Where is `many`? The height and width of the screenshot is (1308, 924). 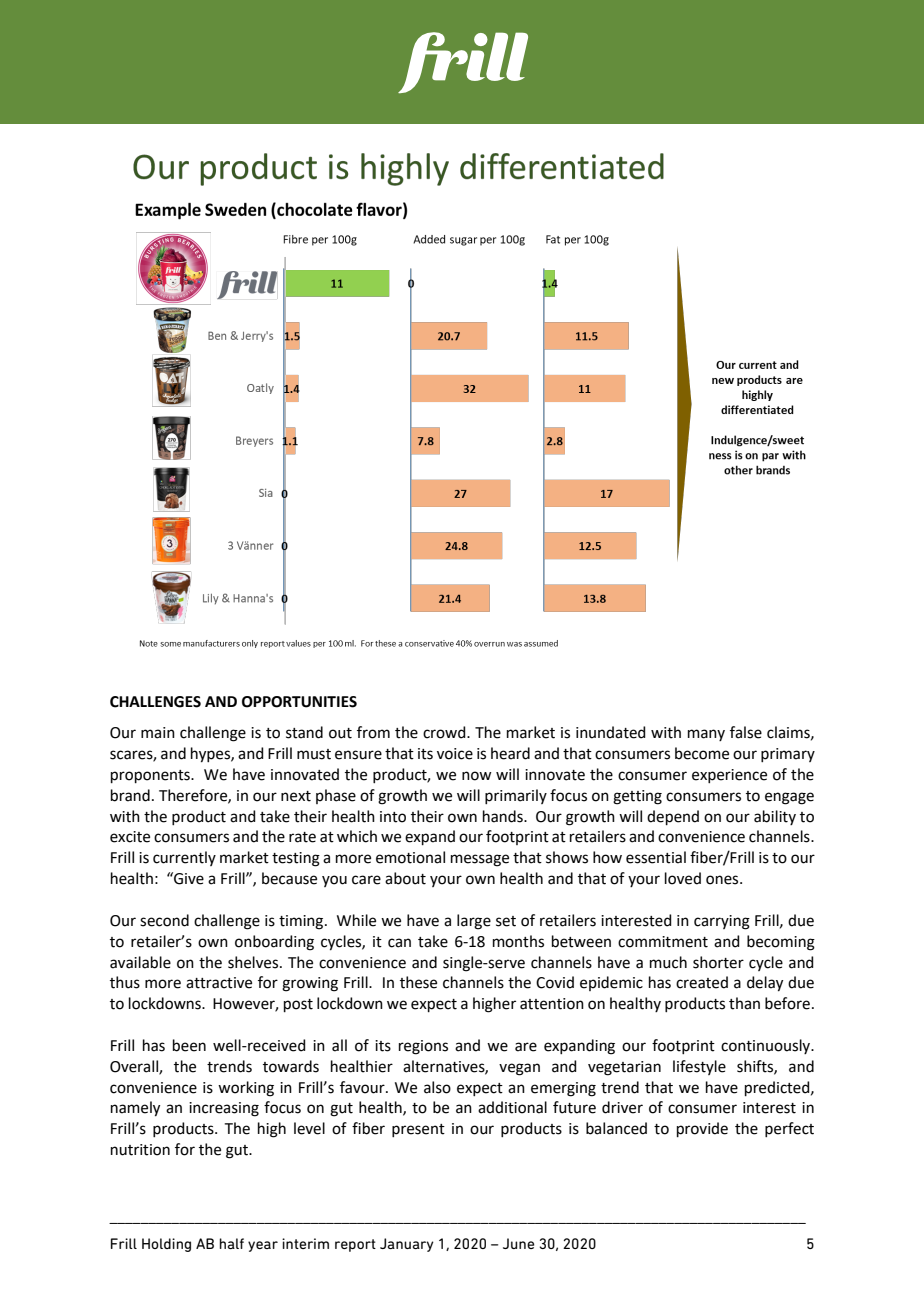
many is located at coordinates (706, 735).
